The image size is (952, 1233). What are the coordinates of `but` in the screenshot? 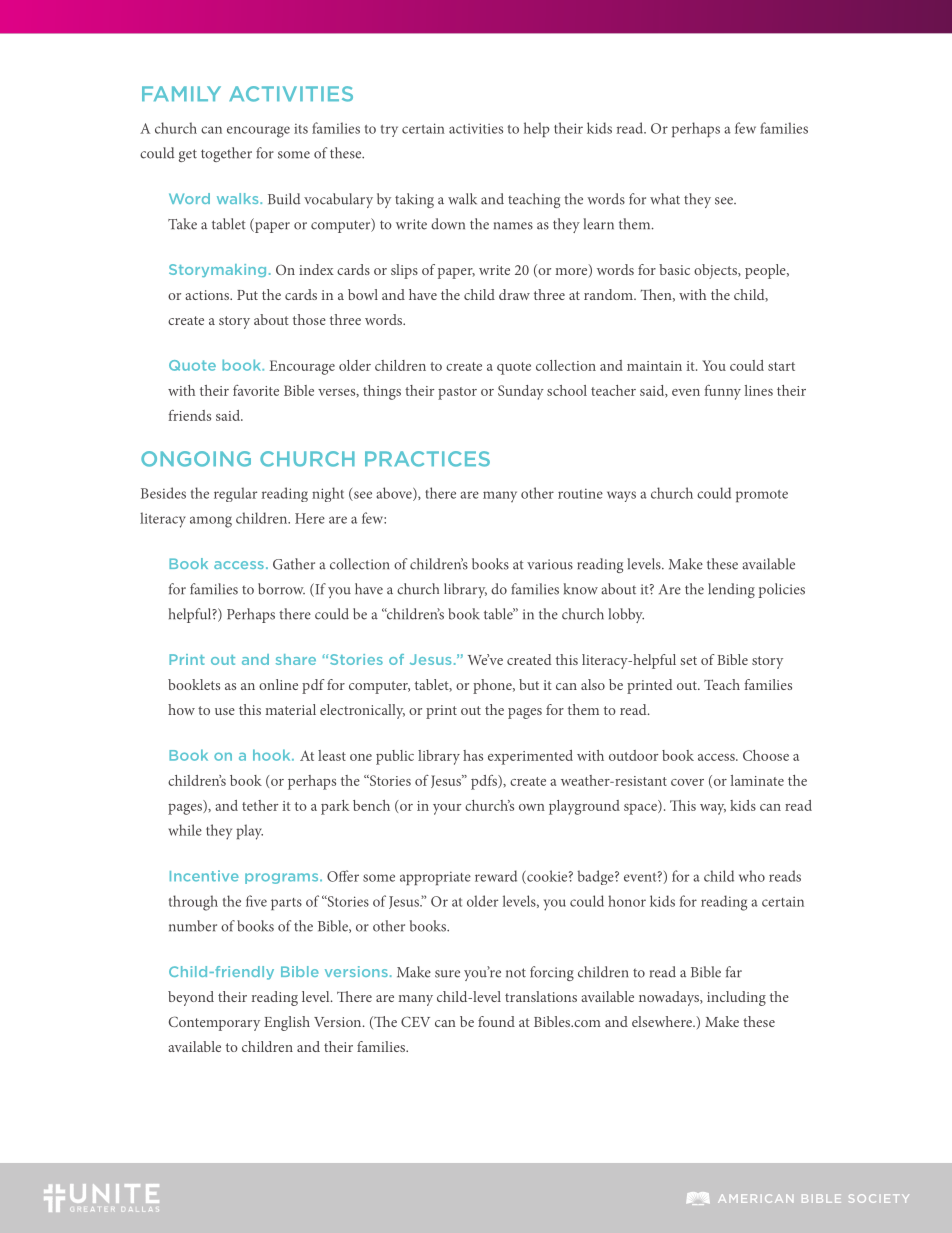 It's located at (529, 684).
